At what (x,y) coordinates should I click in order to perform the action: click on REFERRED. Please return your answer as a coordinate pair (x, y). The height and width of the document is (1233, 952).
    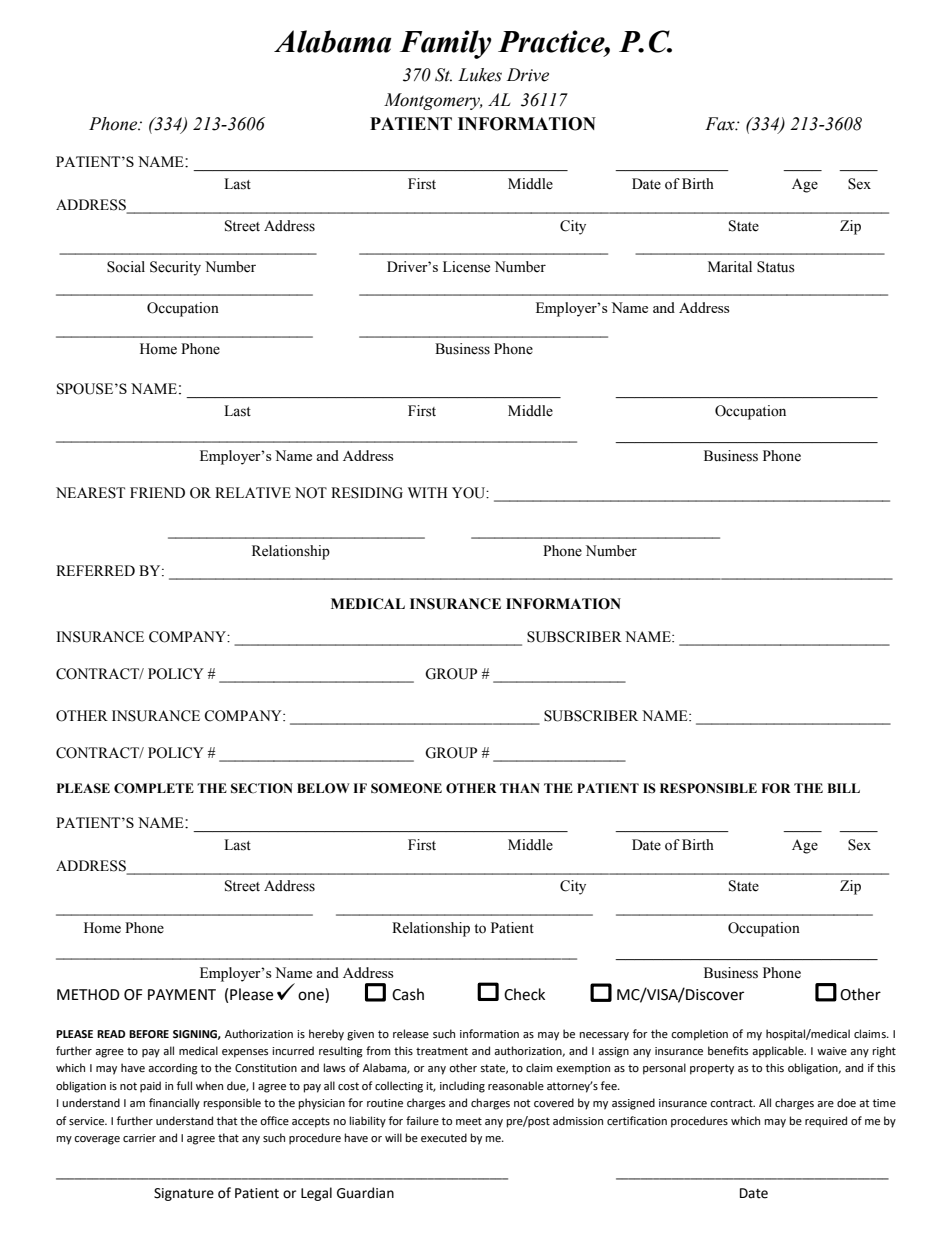
    Looking at the image, I should click on (95, 570).
